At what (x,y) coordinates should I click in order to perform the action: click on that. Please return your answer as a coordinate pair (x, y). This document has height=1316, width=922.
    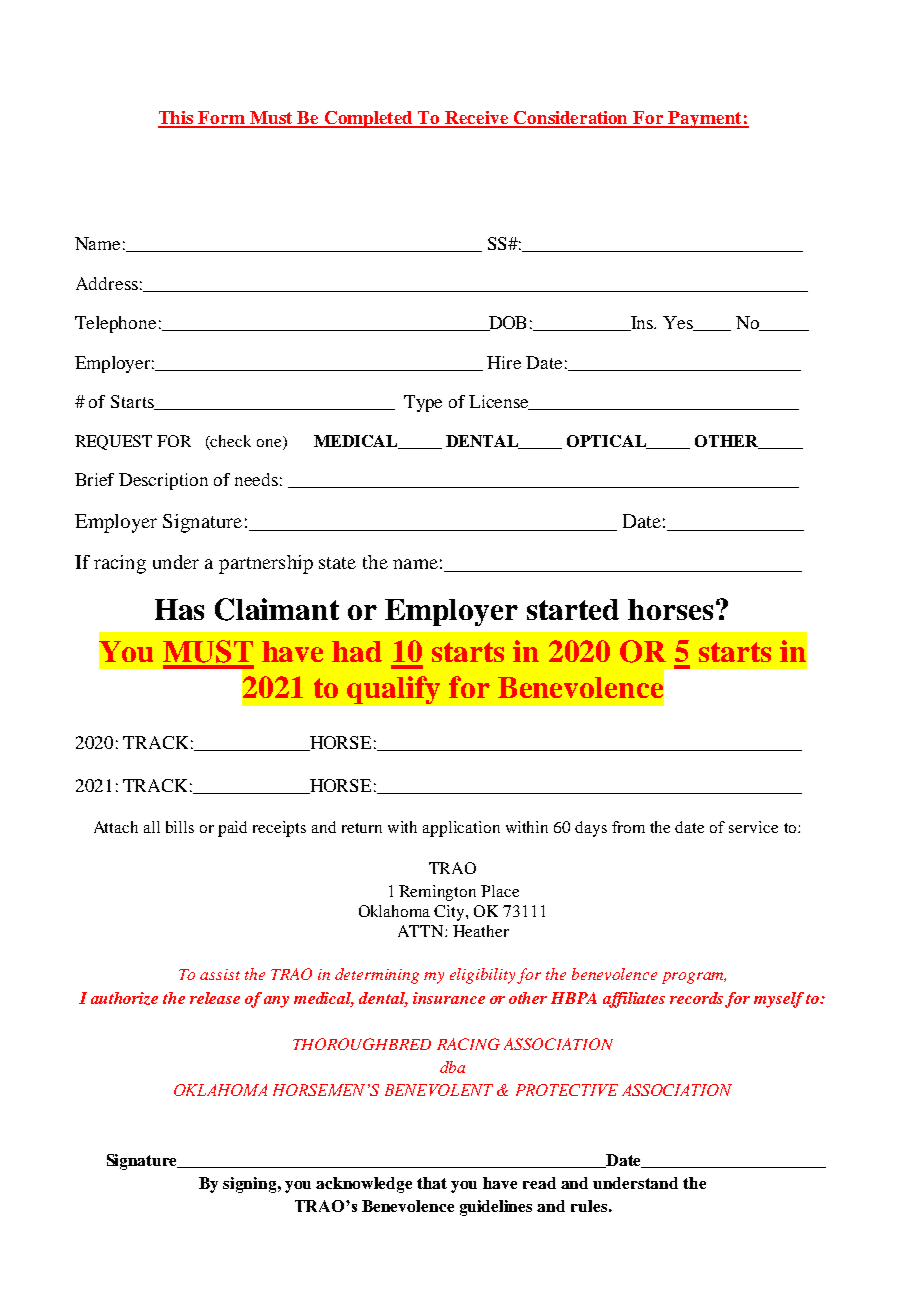
    Looking at the image, I should click on (432, 1183).
